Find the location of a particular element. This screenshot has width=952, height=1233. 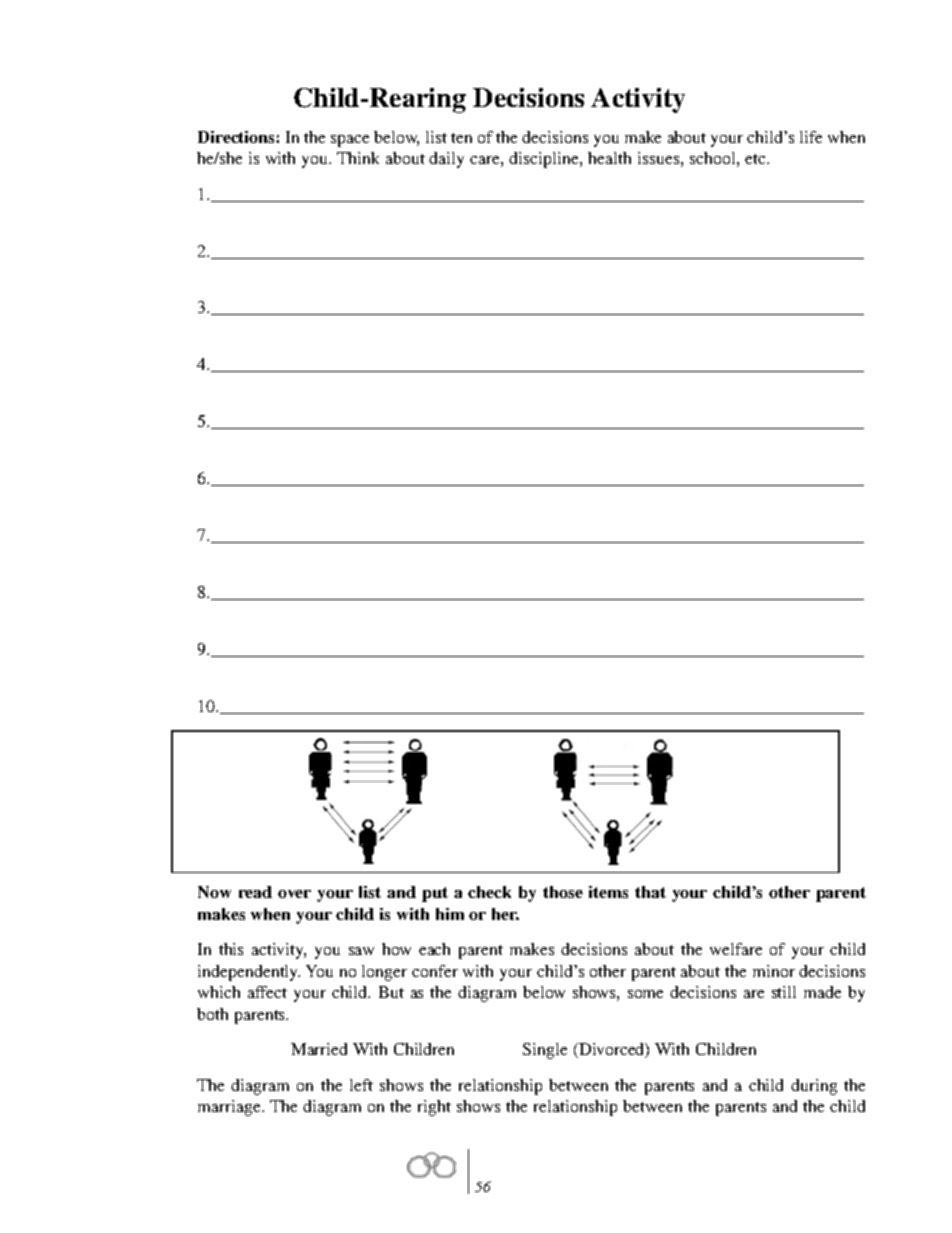

Married is located at coordinates (319, 1049).
